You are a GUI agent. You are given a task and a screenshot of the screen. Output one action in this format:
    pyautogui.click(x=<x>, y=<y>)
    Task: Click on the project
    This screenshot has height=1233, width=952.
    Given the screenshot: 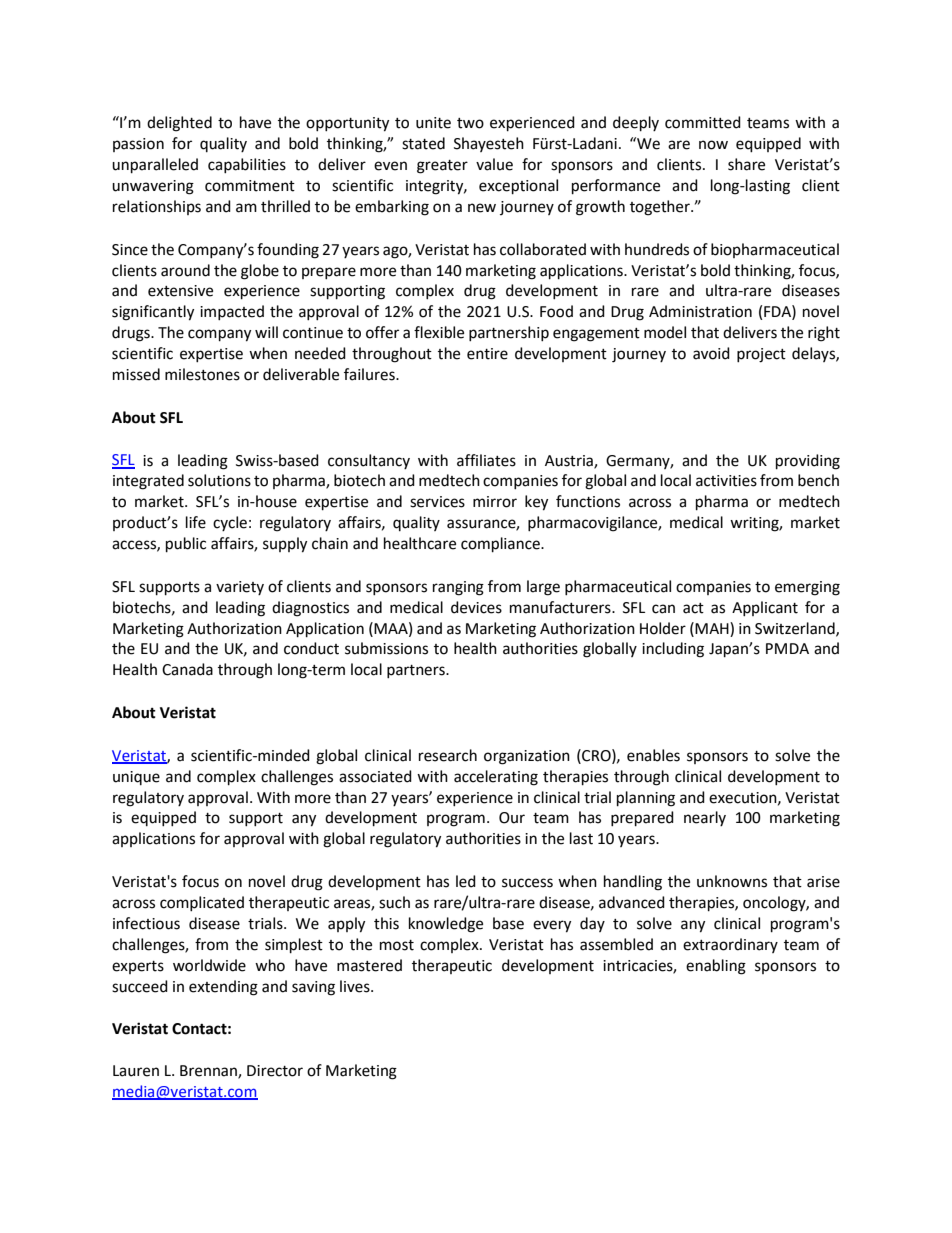 What is the action you would take?
    pyautogui.click(x=761, y=355)
